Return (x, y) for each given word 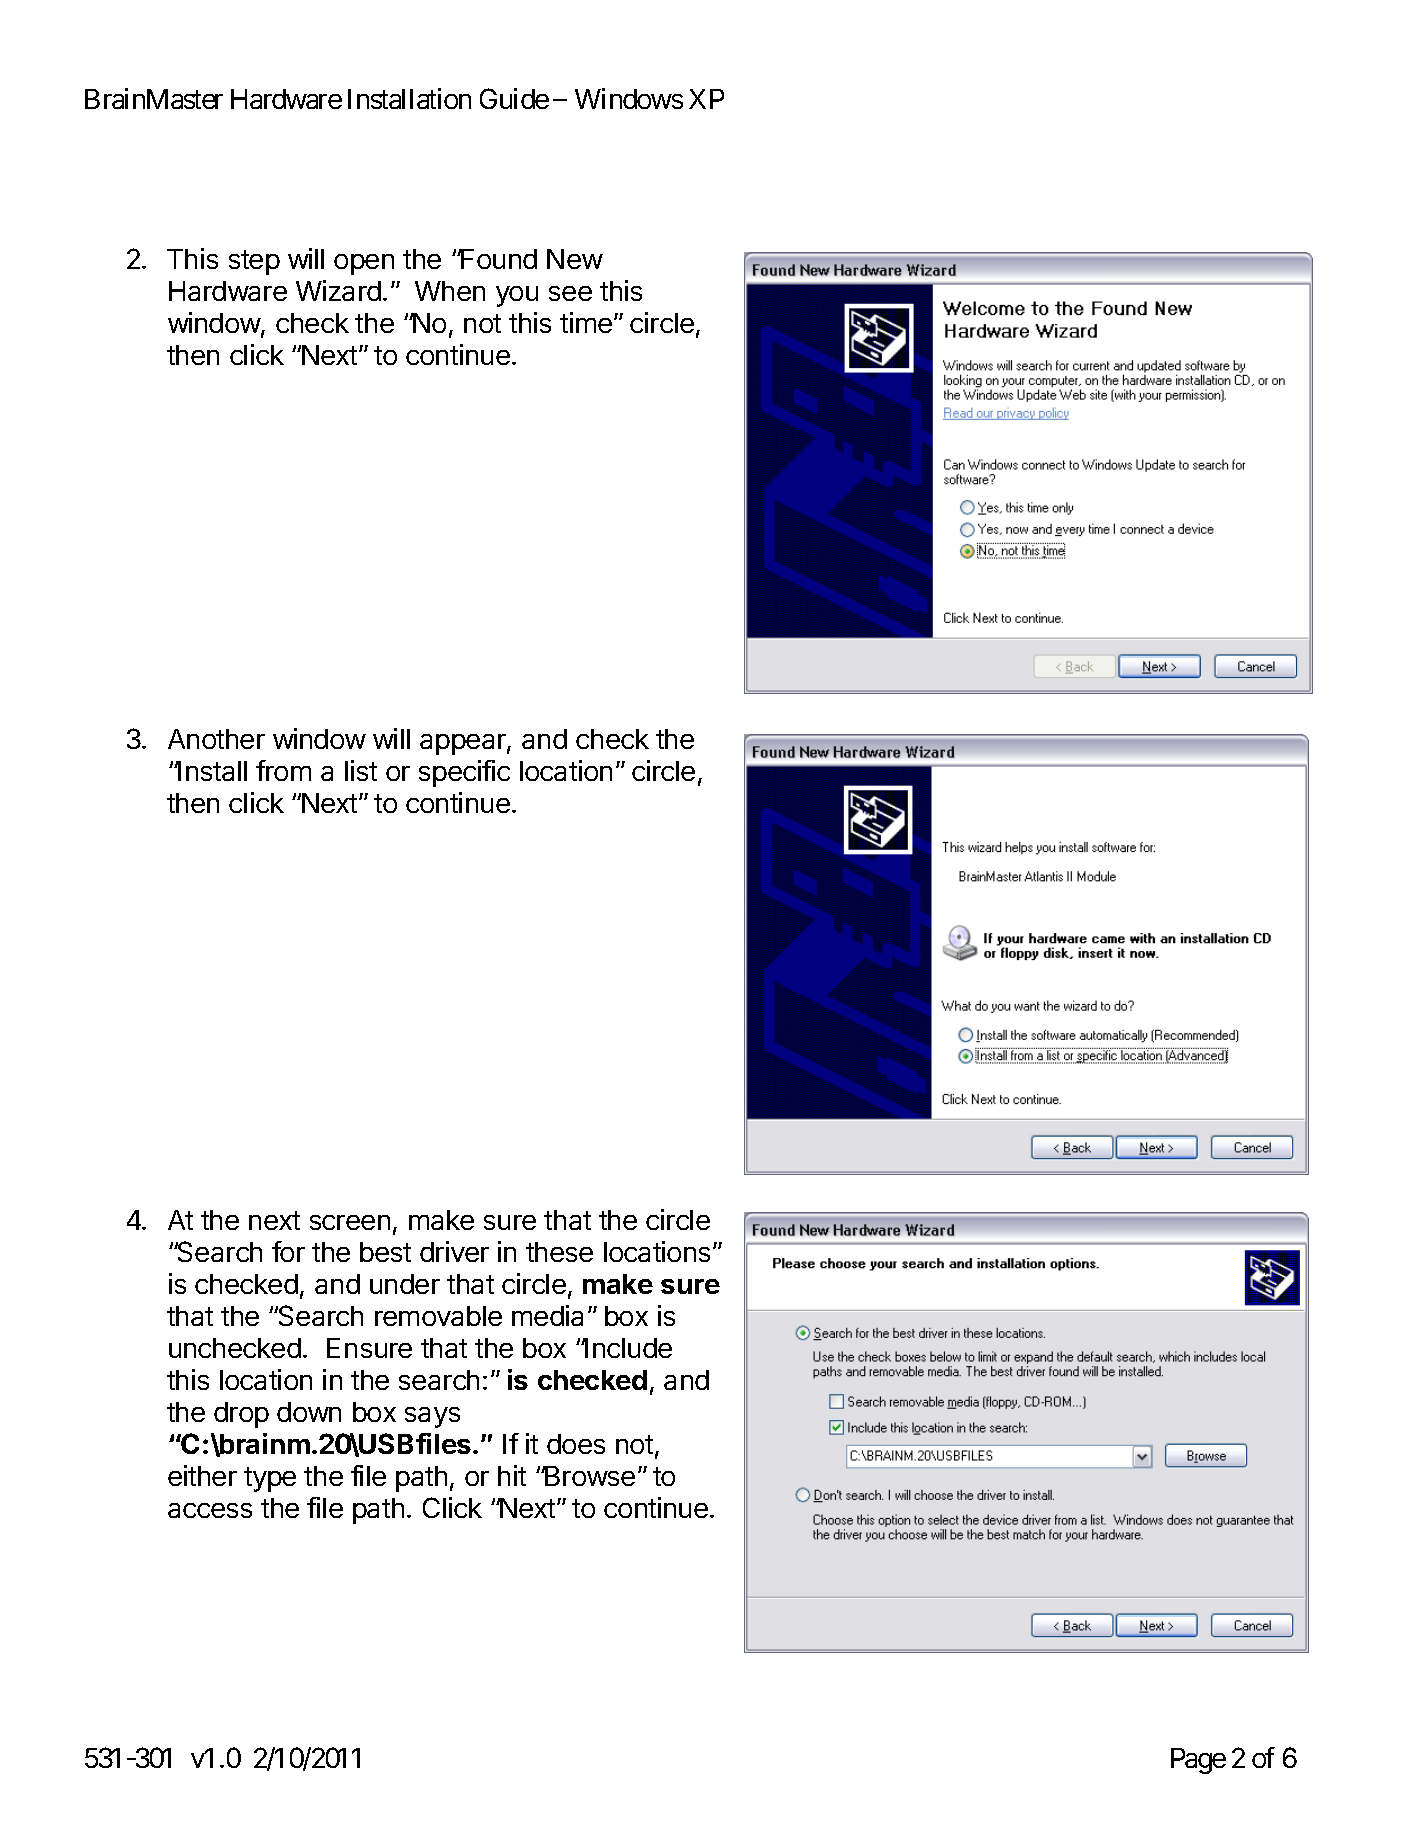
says (432, 1417)
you (517, 296)
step (254, 262)
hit (512, 1475)
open (364, 264)
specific (464, 773)
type (270, 1479)
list (361, 770)
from (283, 770)
